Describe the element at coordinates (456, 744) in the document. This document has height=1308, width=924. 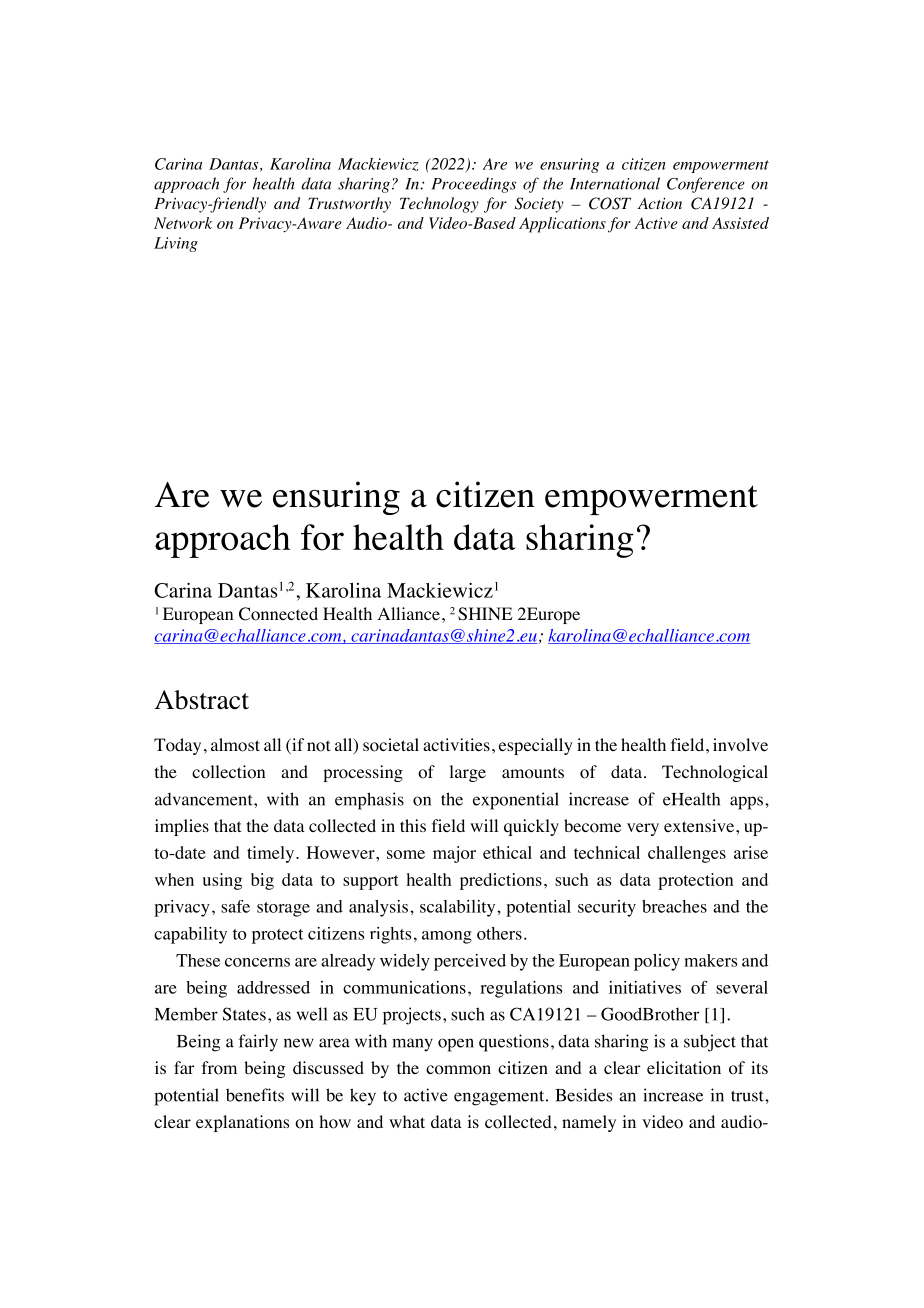
I see `activities` at that location.
